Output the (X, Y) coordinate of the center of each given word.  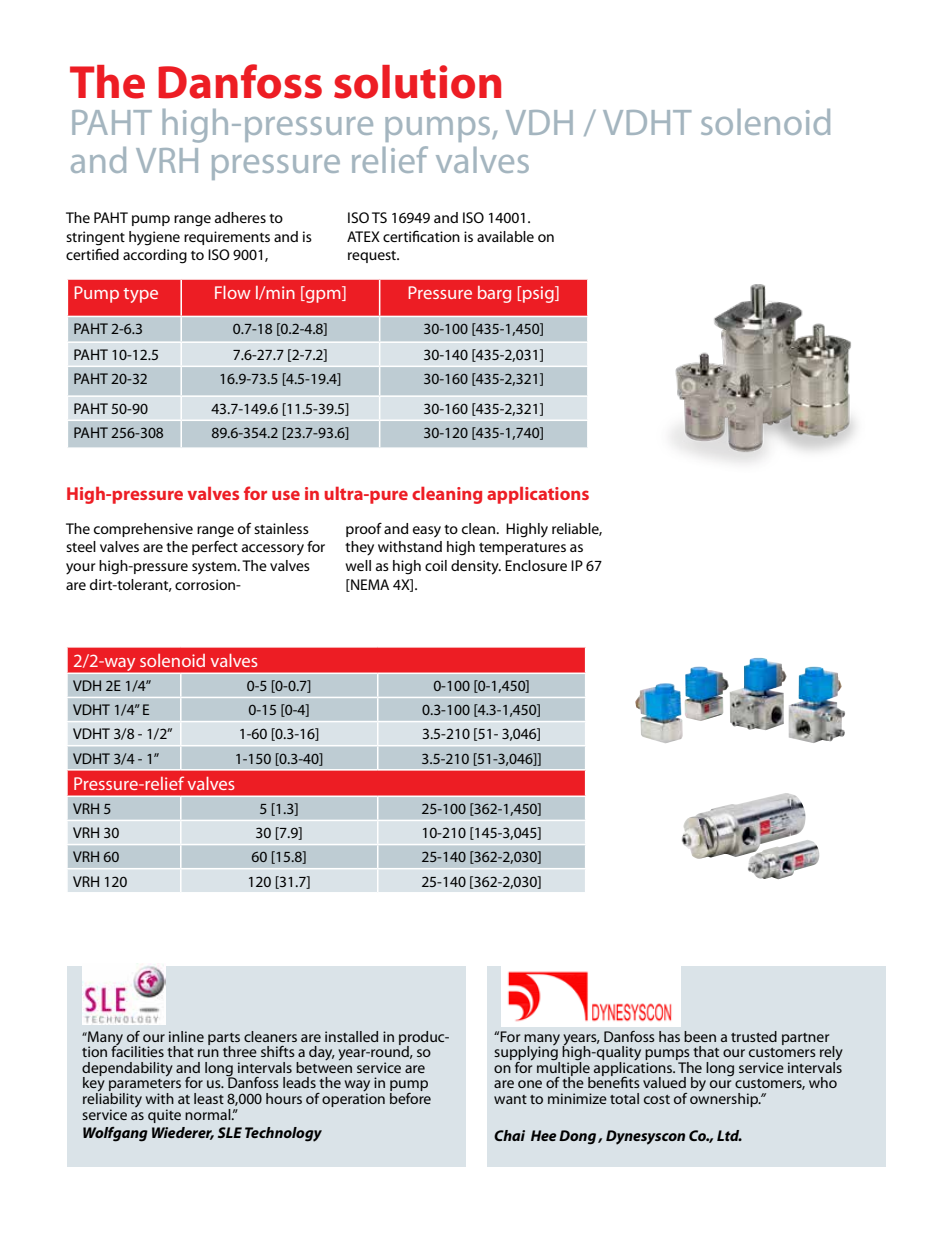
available (505, 236)
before (410, 1097)
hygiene (154, 238)
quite (164, 1116)
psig (539, 294)
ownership (725, 1100)
